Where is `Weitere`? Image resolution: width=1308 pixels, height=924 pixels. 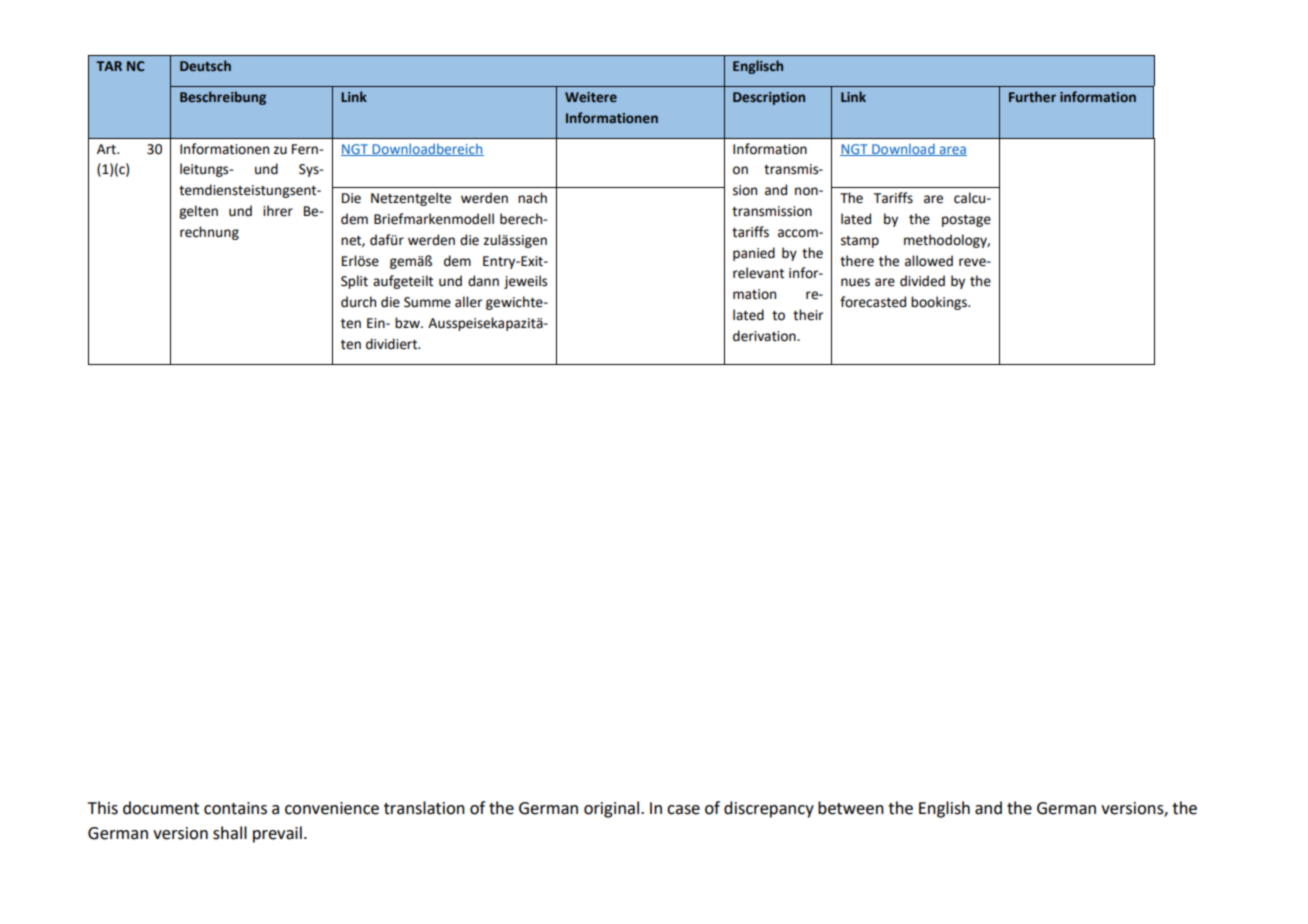
Weitere is located at coordinates (591, 97).
